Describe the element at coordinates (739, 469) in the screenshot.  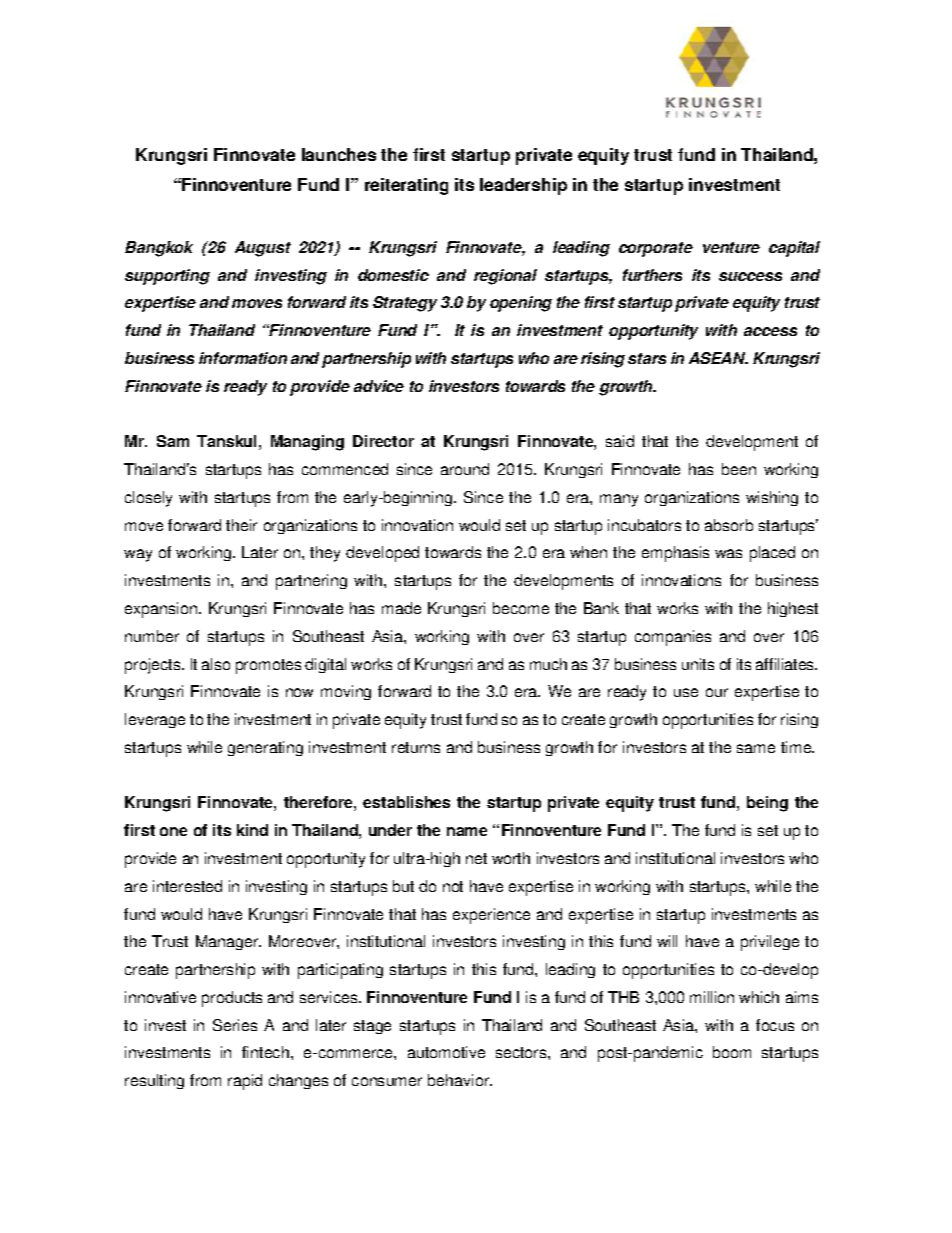
I see `been` at that location.
